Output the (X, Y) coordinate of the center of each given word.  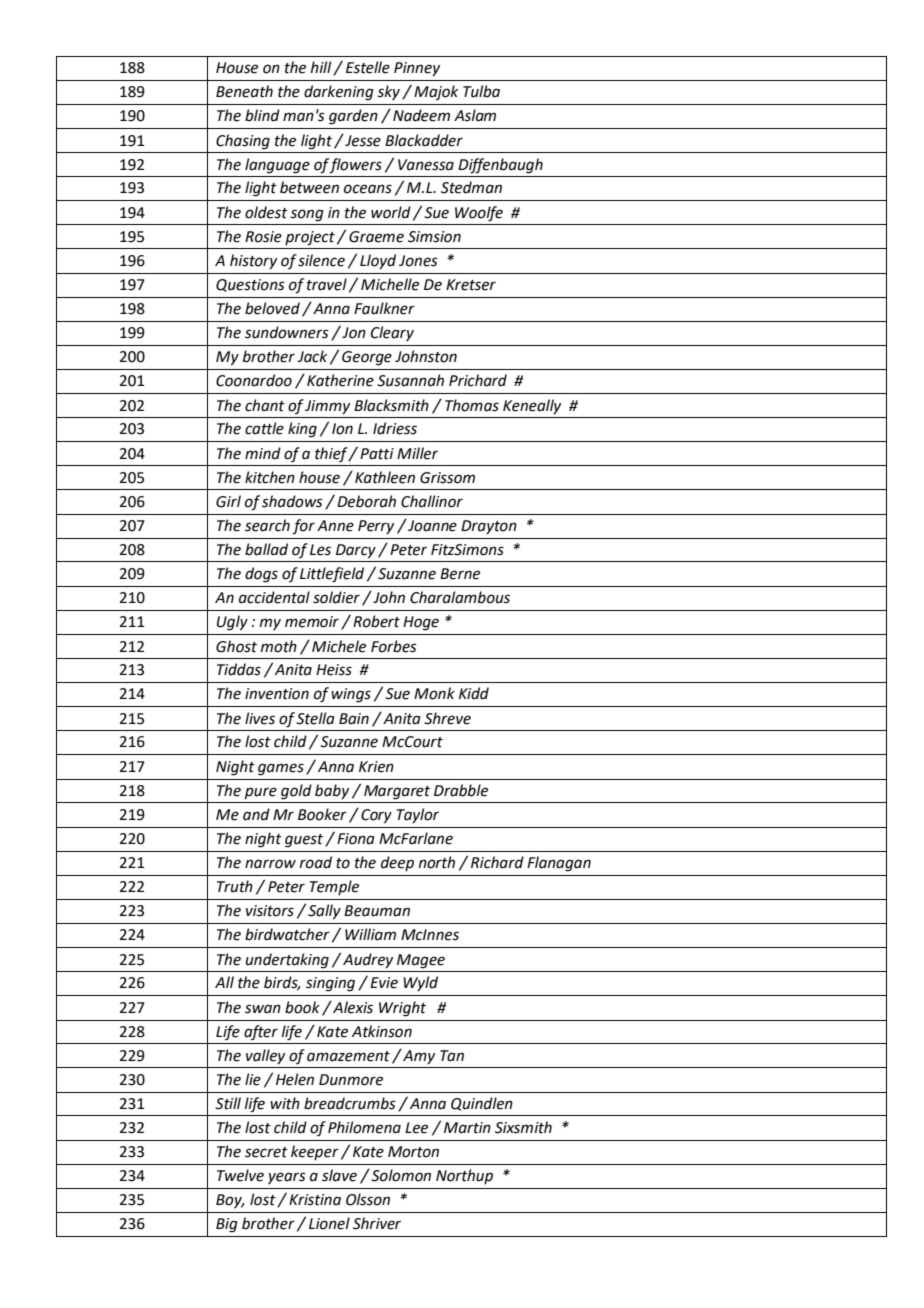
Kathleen (385, 477)
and (256, 814)
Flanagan (559, 864)
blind (262, 115)
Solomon (400, 1175)
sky (388, 92)
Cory (376, 816)
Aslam (475, 115)
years (287, 1178)
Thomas (472, 405)
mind (263, 453)
